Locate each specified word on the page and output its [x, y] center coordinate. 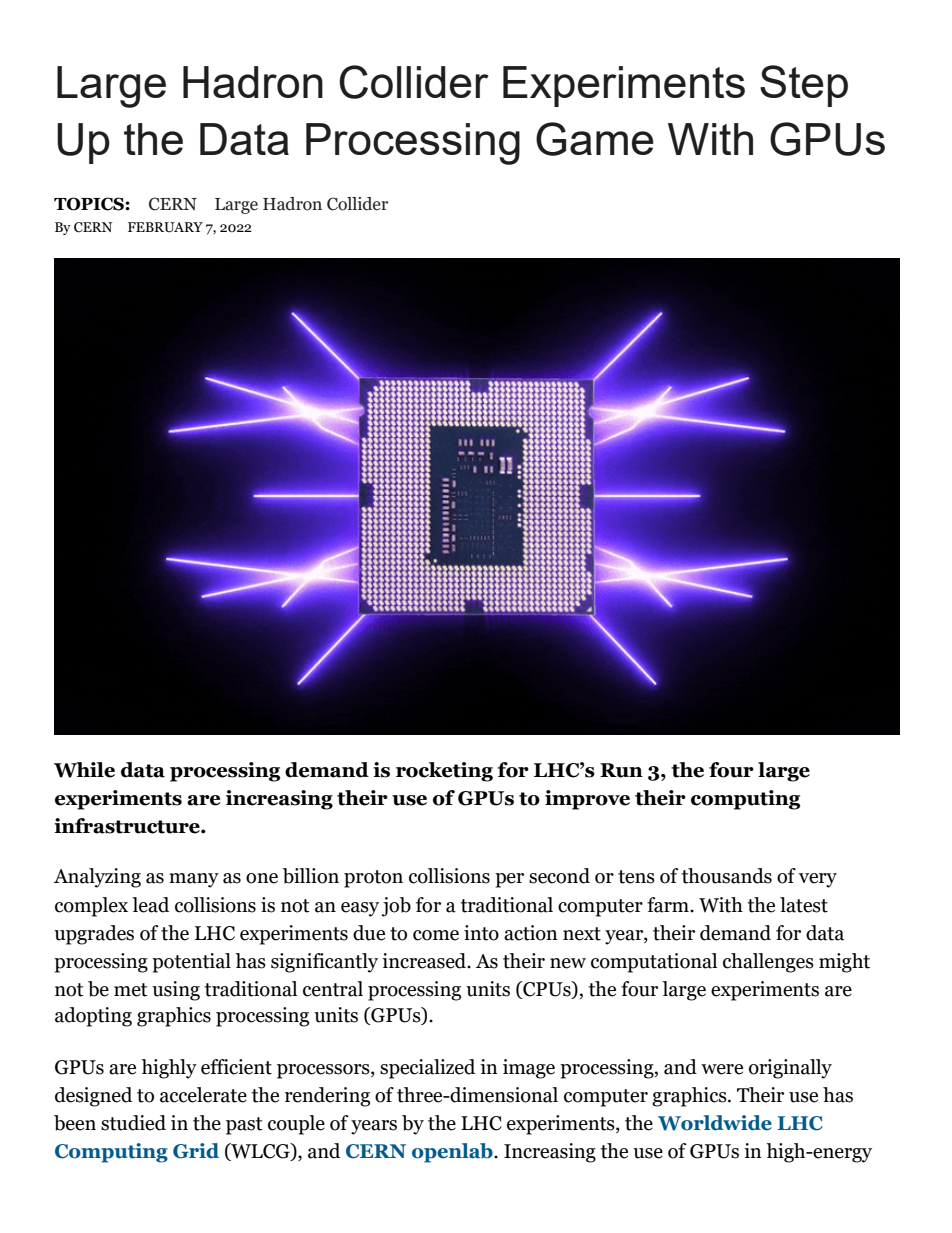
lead [150, 905]
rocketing [444, 772]
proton [373, 879]
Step [804, 86]
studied [133, 1123]
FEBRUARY [165, 227]
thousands [727, 876]
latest [804, 905]
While [84, 770]
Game [595, 139]
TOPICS [90, 204]
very [818, 880]
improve [587, 800]
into [481, 933]
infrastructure [128, 826]
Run [621, 770]
